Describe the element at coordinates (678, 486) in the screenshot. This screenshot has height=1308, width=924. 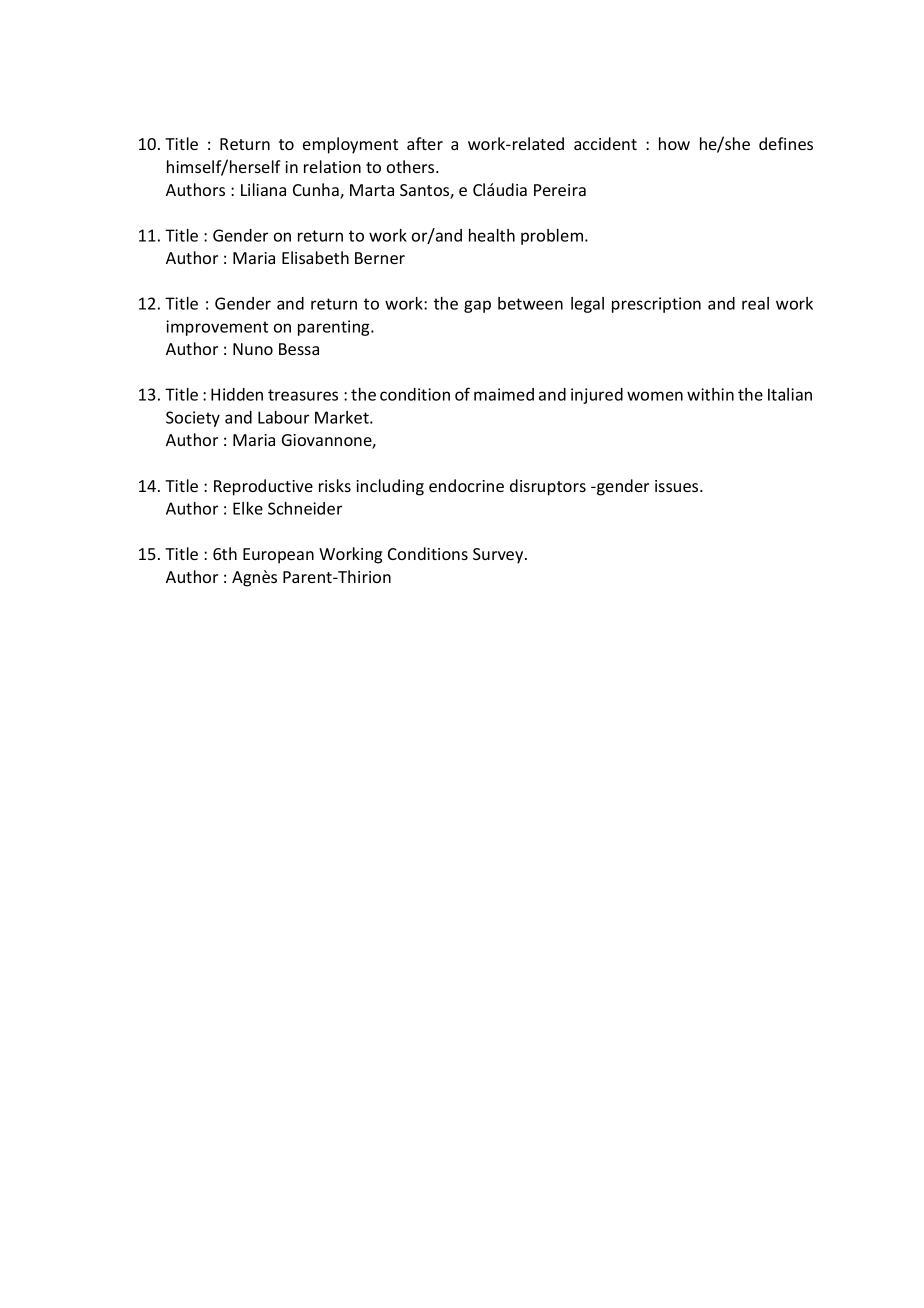
I see `issues` at that location.
